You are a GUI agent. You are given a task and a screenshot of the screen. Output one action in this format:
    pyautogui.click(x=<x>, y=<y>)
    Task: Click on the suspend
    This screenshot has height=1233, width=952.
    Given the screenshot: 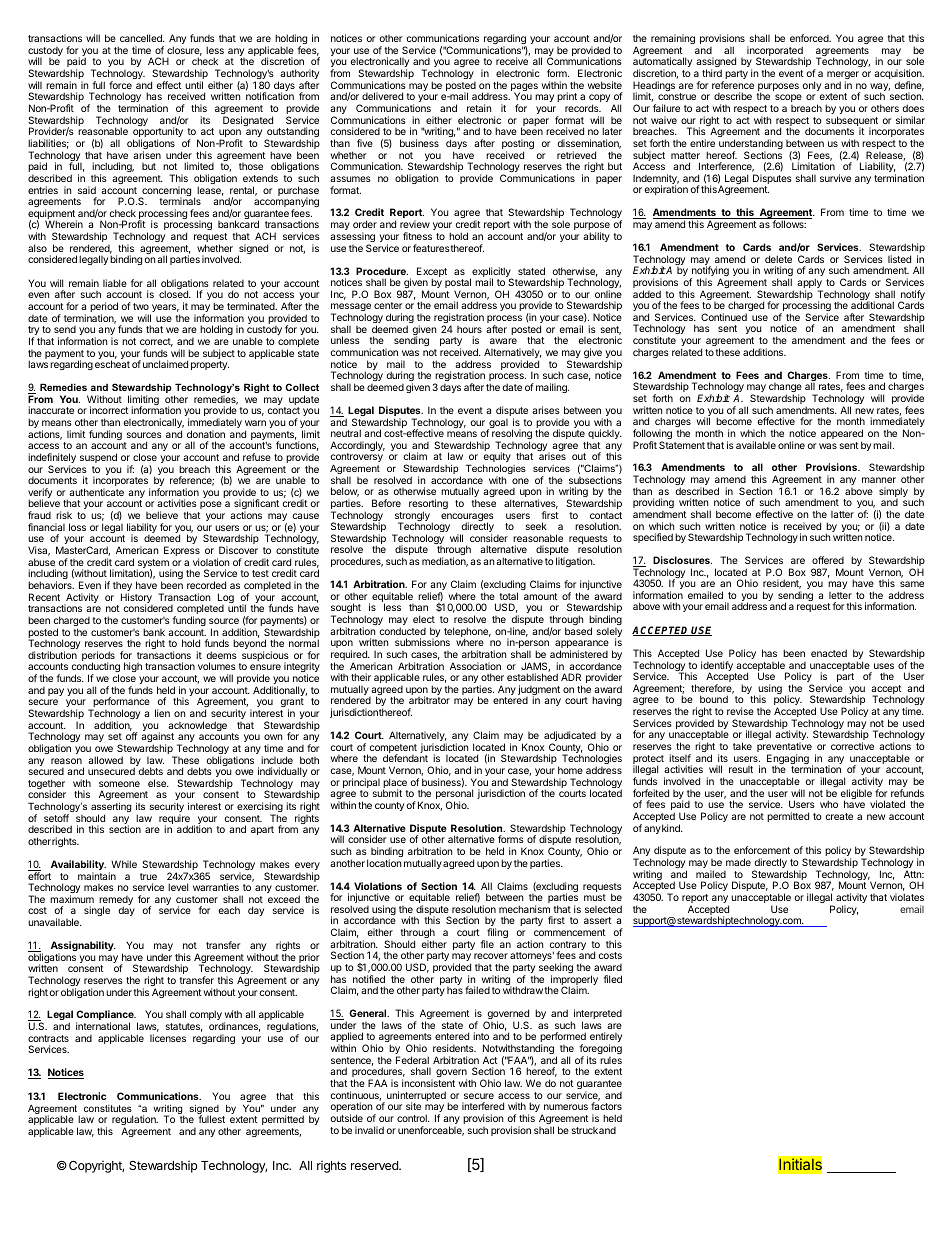 What is the action you would take?
    pyautogui.click(x=98, y=458)
